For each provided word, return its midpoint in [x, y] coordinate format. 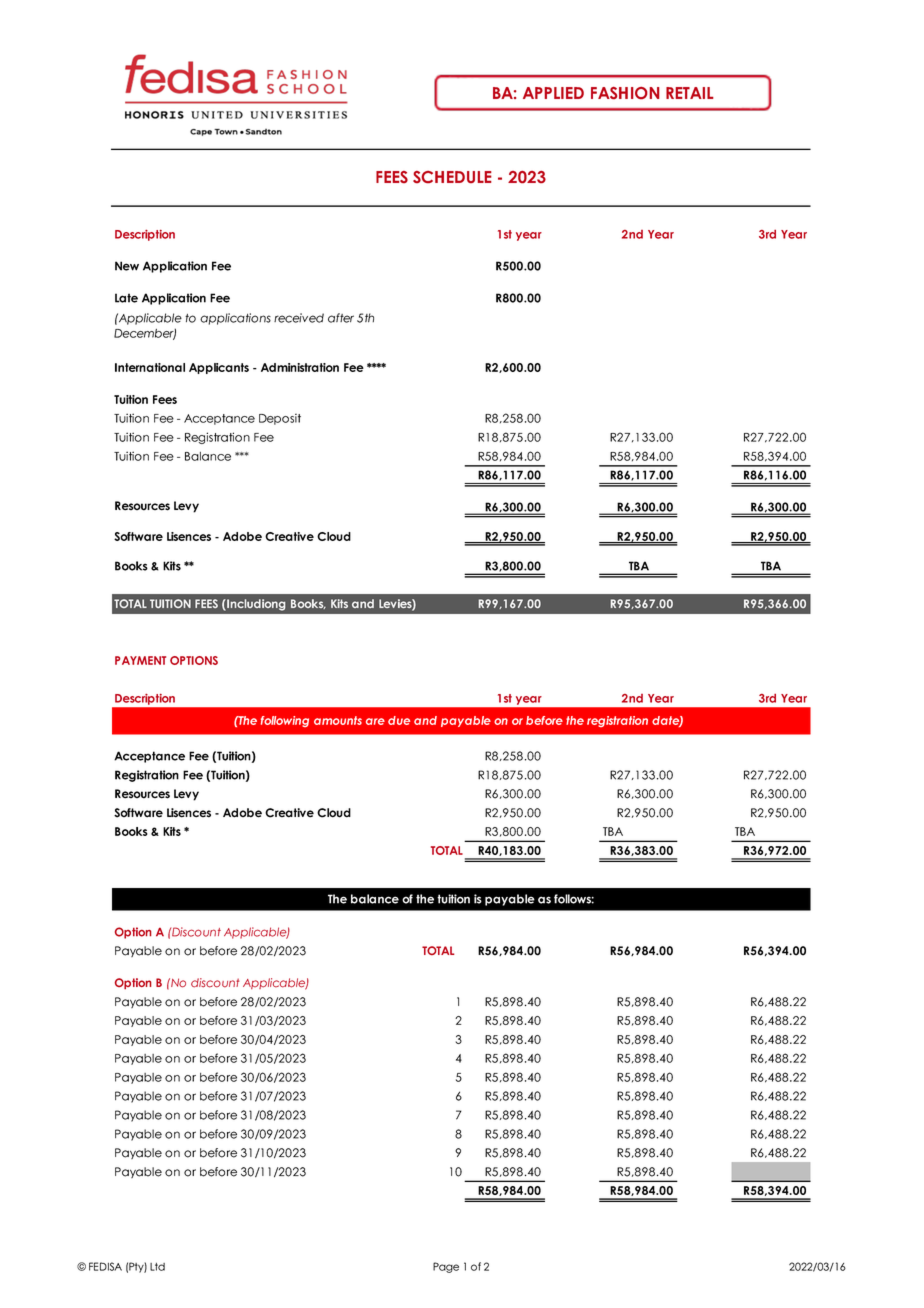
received [299, 318]
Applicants [219, 368]
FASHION [625, 93]
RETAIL [690, 93]
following [285, 721]
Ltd [157, 1267]
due [399, 720]
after [341, 318]
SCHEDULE [452, 177]
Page [446, 1267]
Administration [300, 367]
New [127, 266]
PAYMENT [140, 660]
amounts [338, 720]
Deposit [280, 419]
